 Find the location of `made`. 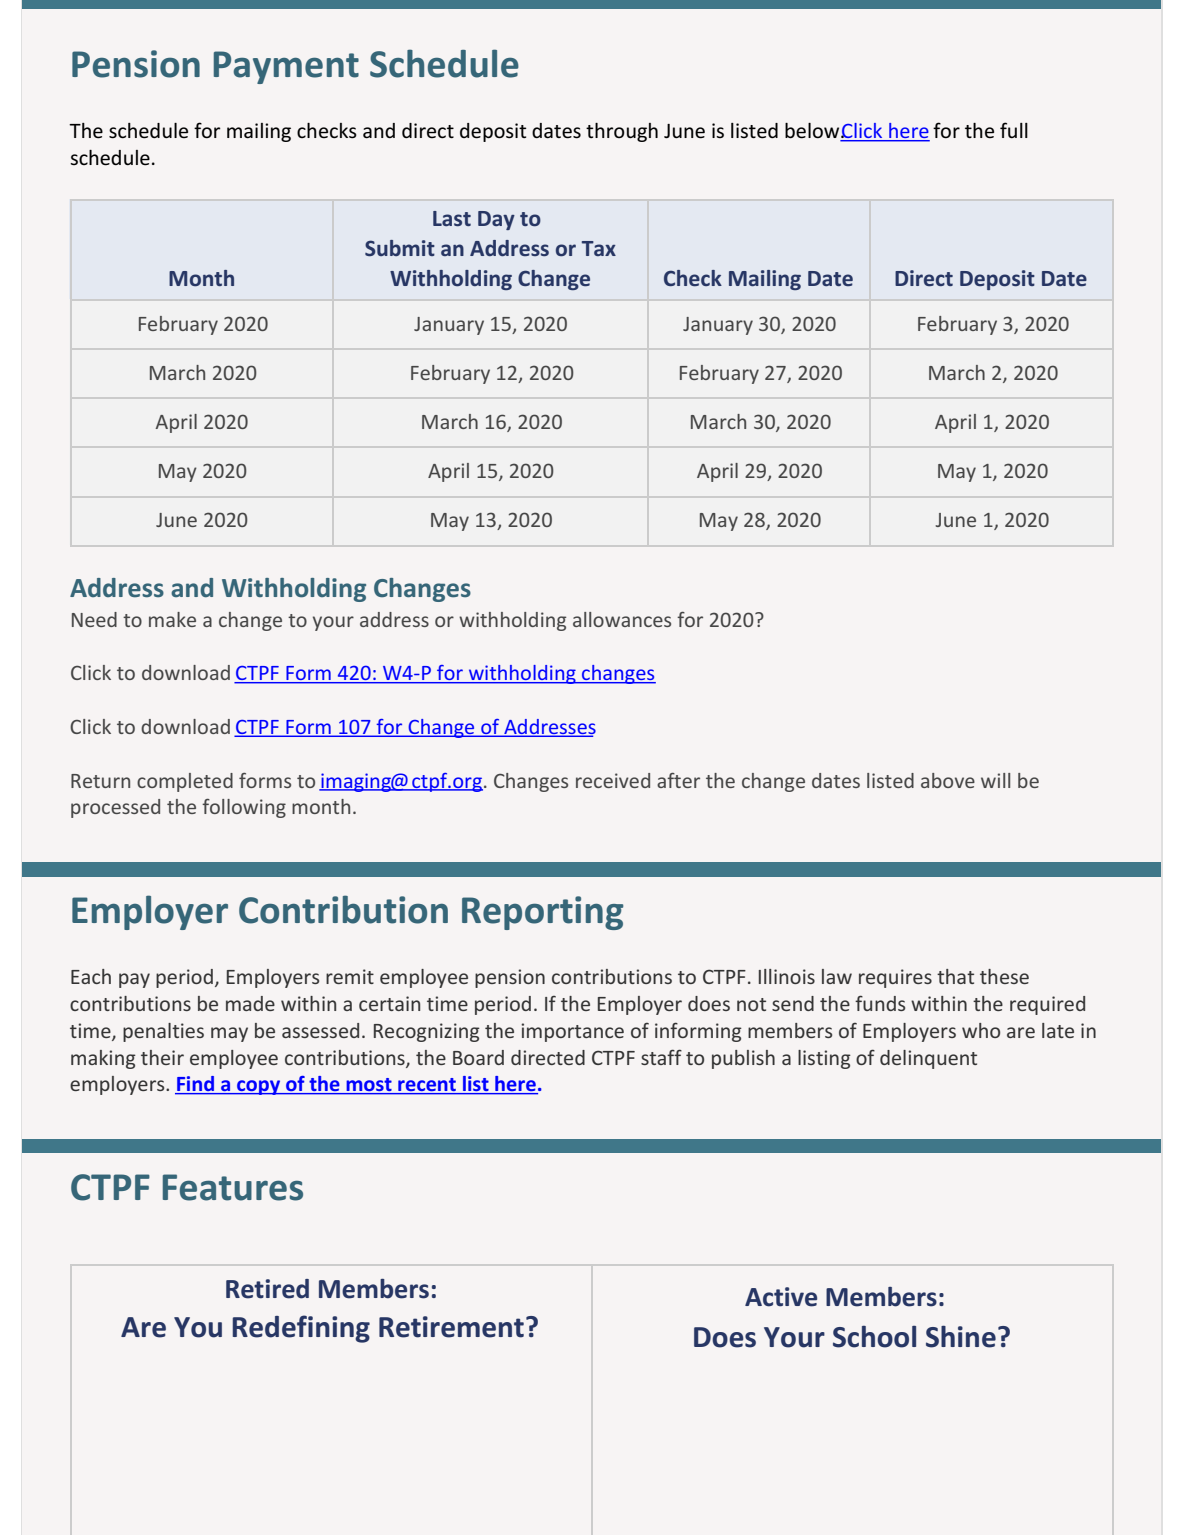

made is located at coordinates (250, 1003).
